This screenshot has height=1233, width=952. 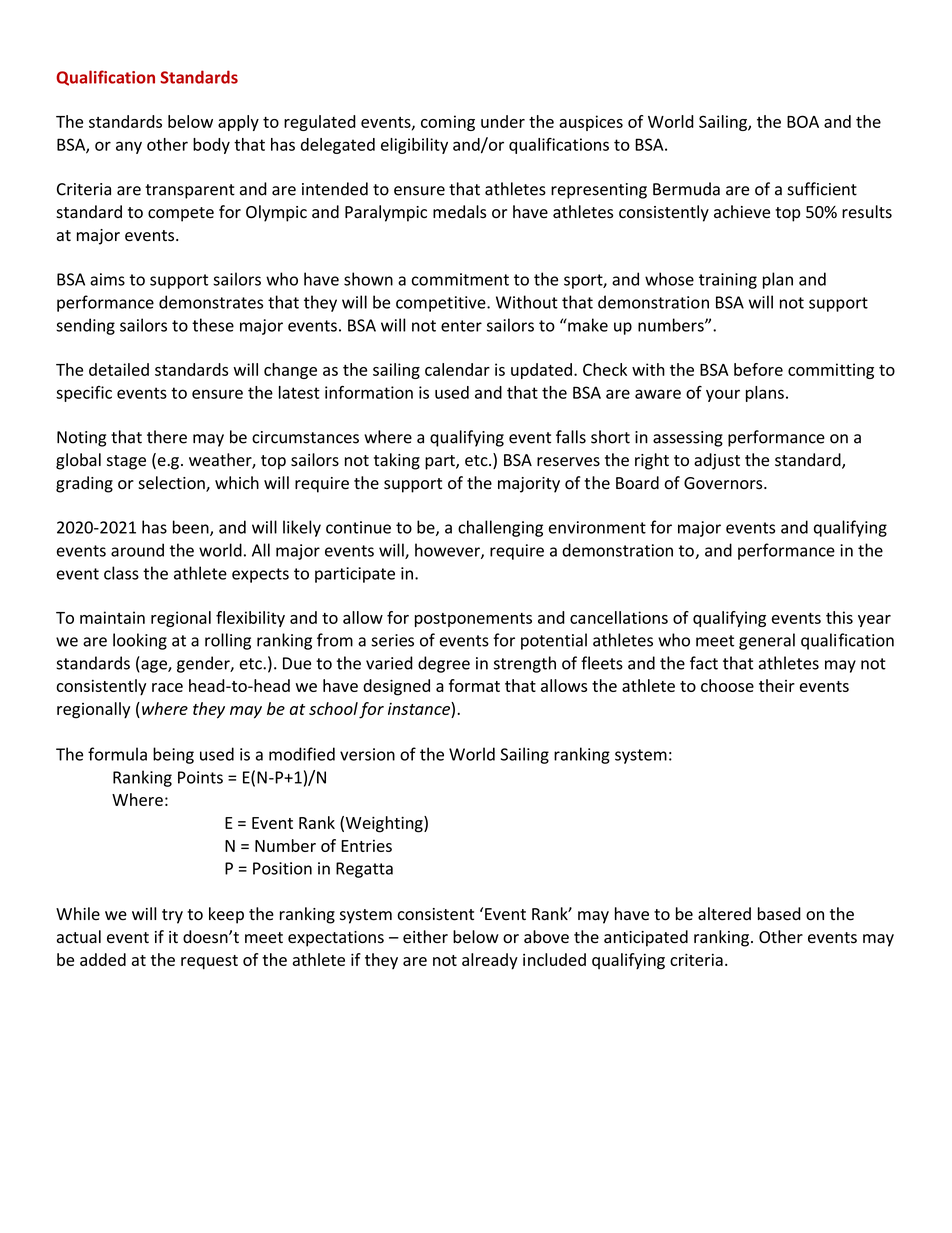 I want to click on their, so click(x=777, y=685).
